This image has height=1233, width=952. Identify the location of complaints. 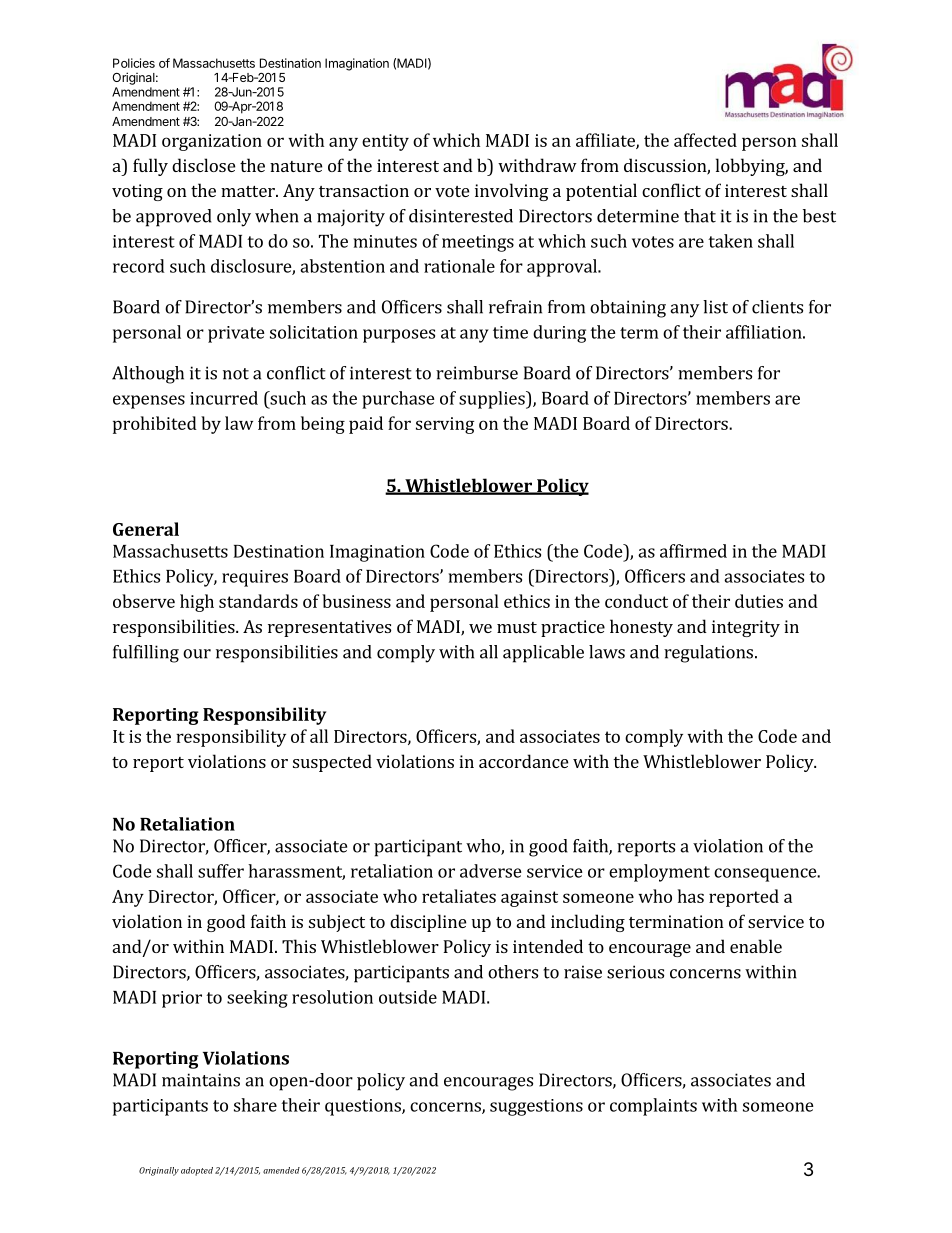
(653, 1107).
